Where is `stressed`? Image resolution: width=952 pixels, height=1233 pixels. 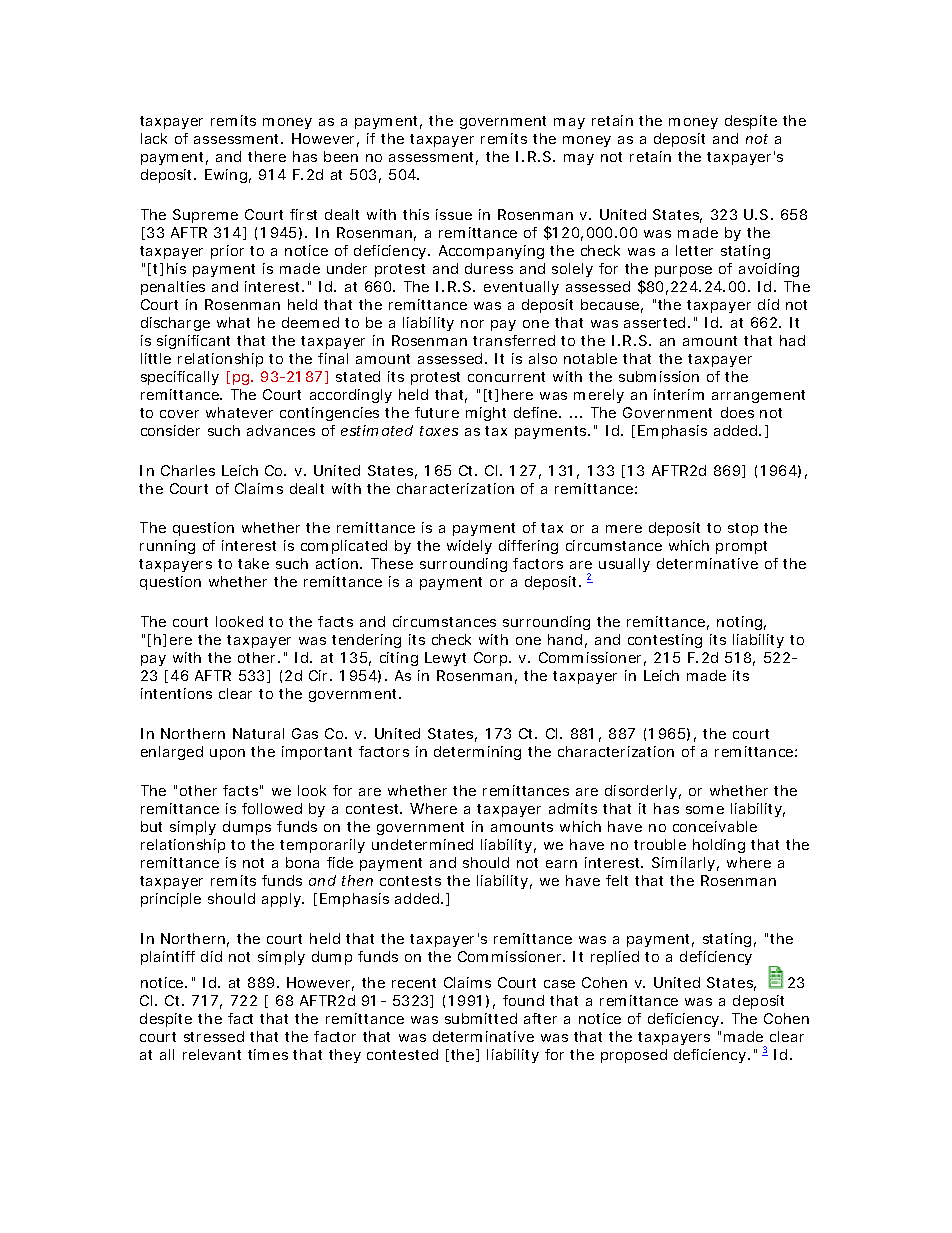 stressed is located at coordinates (214, 1036).
